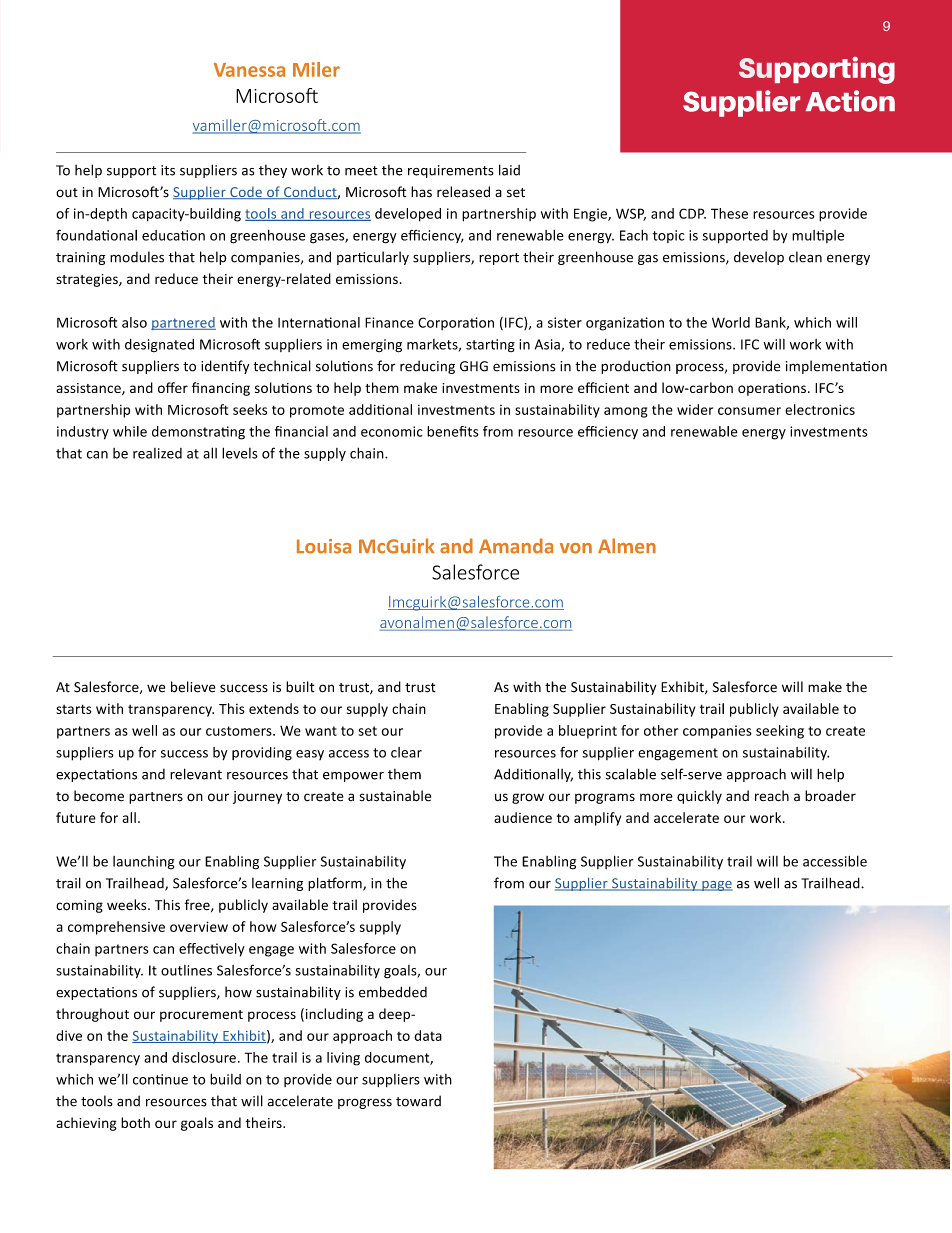 Image resolution: width=952 pixels, height=1233 pixels. I want to click on Vanessa, so click(249, 70).
